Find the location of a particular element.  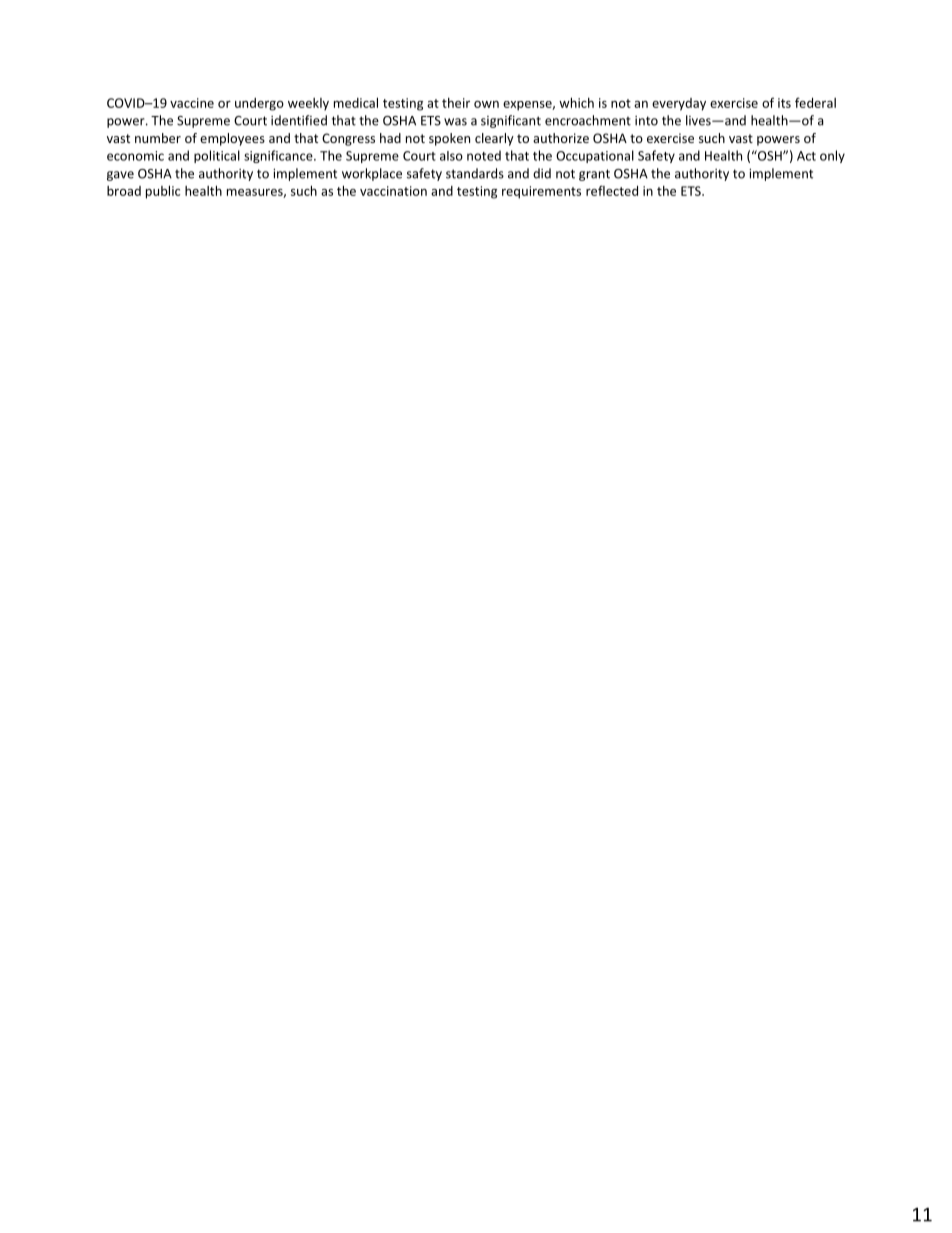

noted is located at coordinates (484, 155).
